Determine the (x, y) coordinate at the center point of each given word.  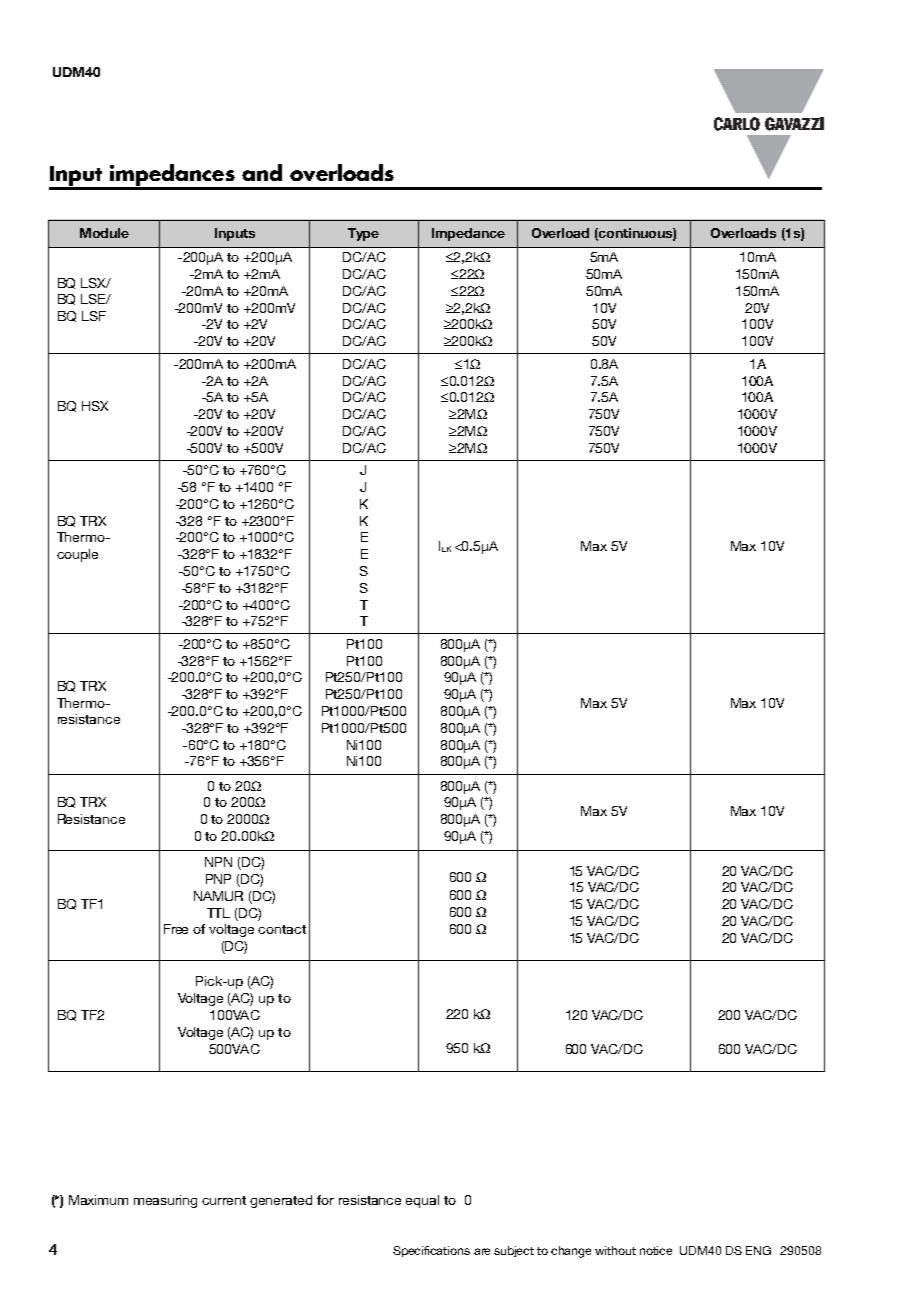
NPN (218, 862)
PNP (218, 879)
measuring (165, 1201)
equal (422, 1201)
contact (282, 929)
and (262, 172)
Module (104, 233)
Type (363, 234)
